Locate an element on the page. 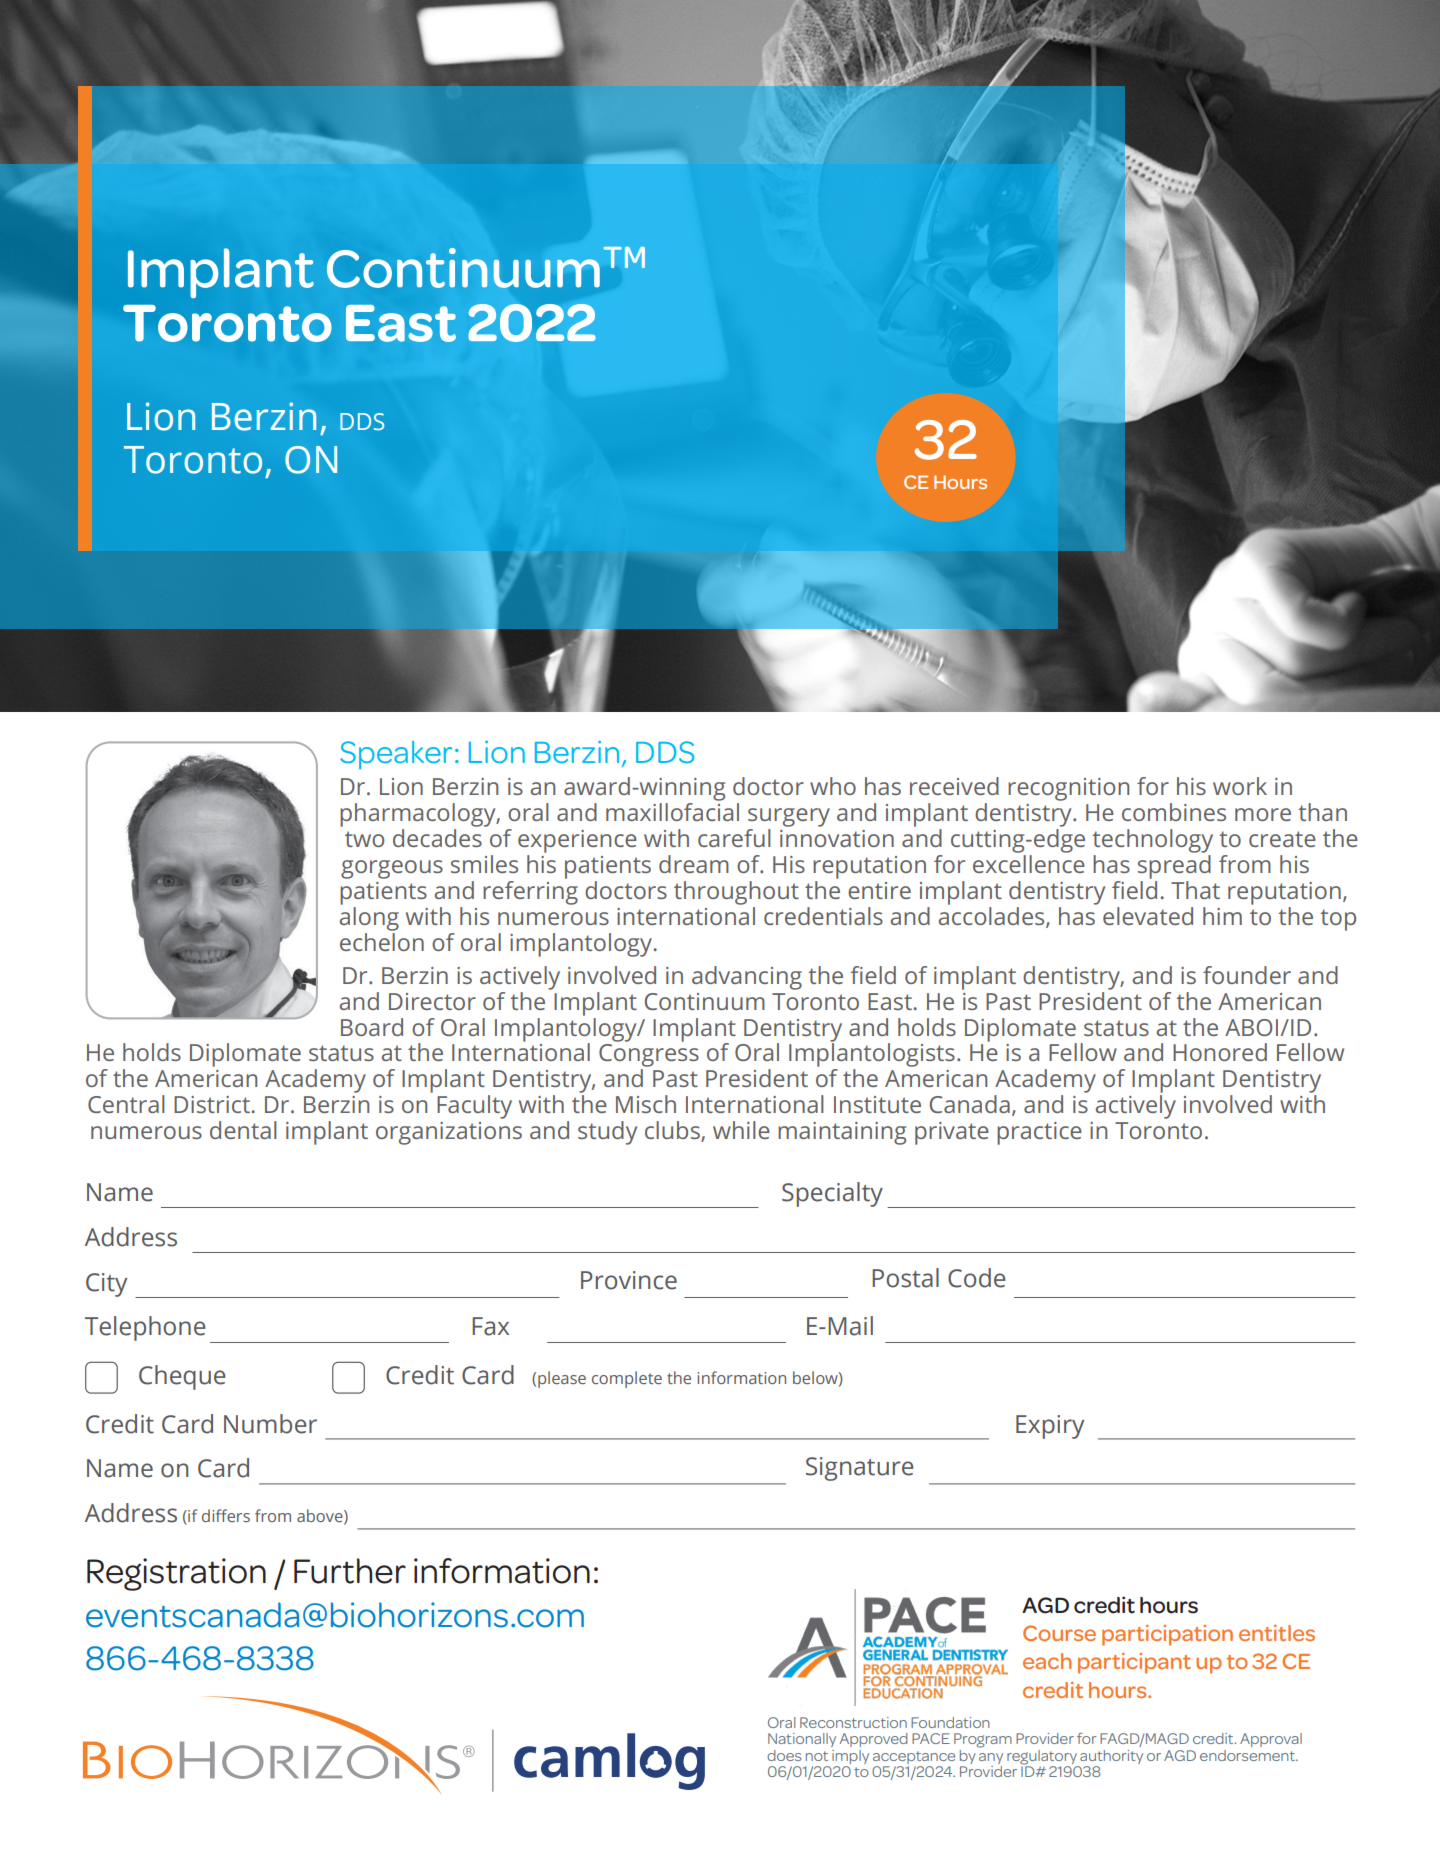 The width and height of the page is (1440, 1864). Board is located at coordinates (372, 1027).
